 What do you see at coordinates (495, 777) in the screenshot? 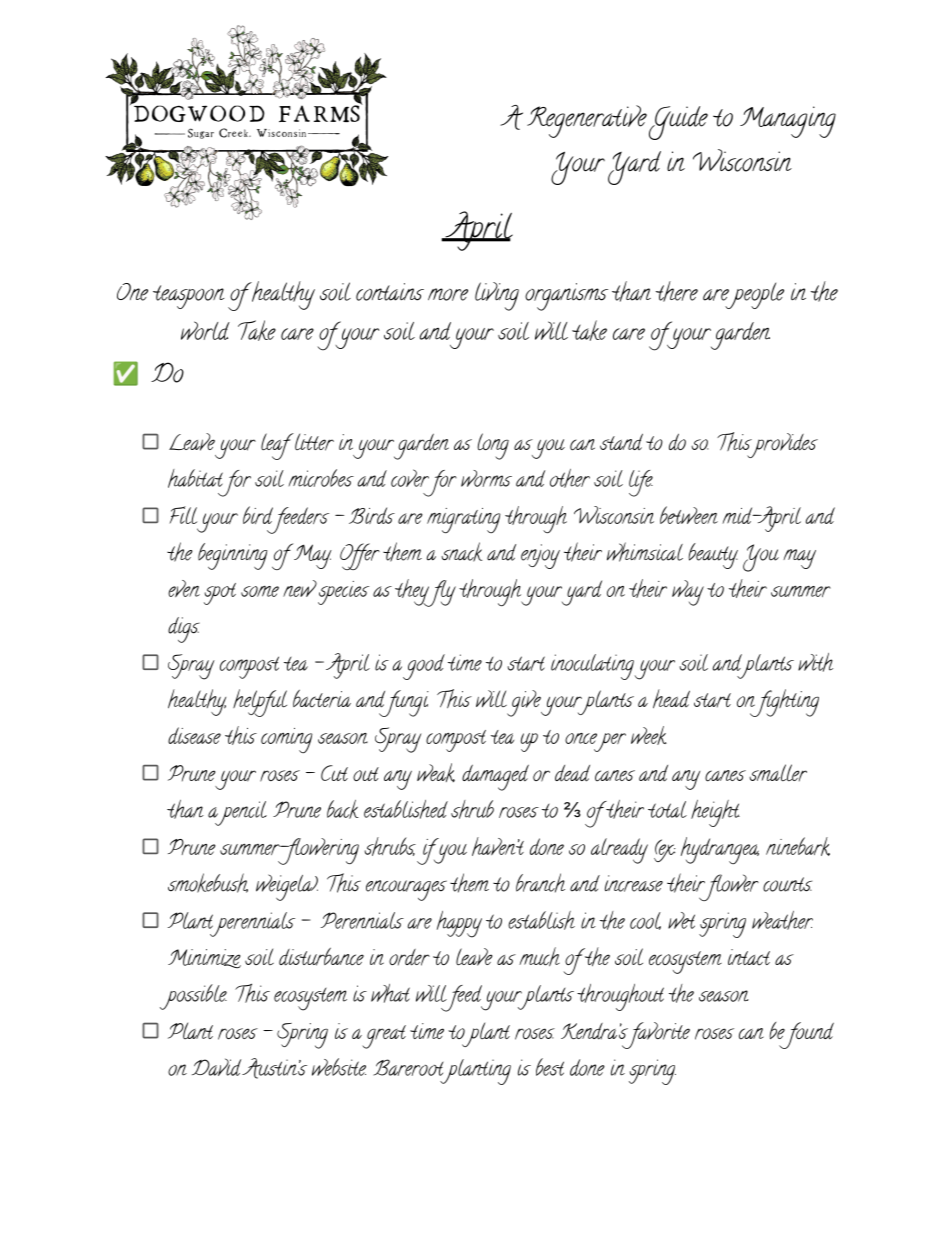
I see `damaged` at bounding box center [495, 777].
